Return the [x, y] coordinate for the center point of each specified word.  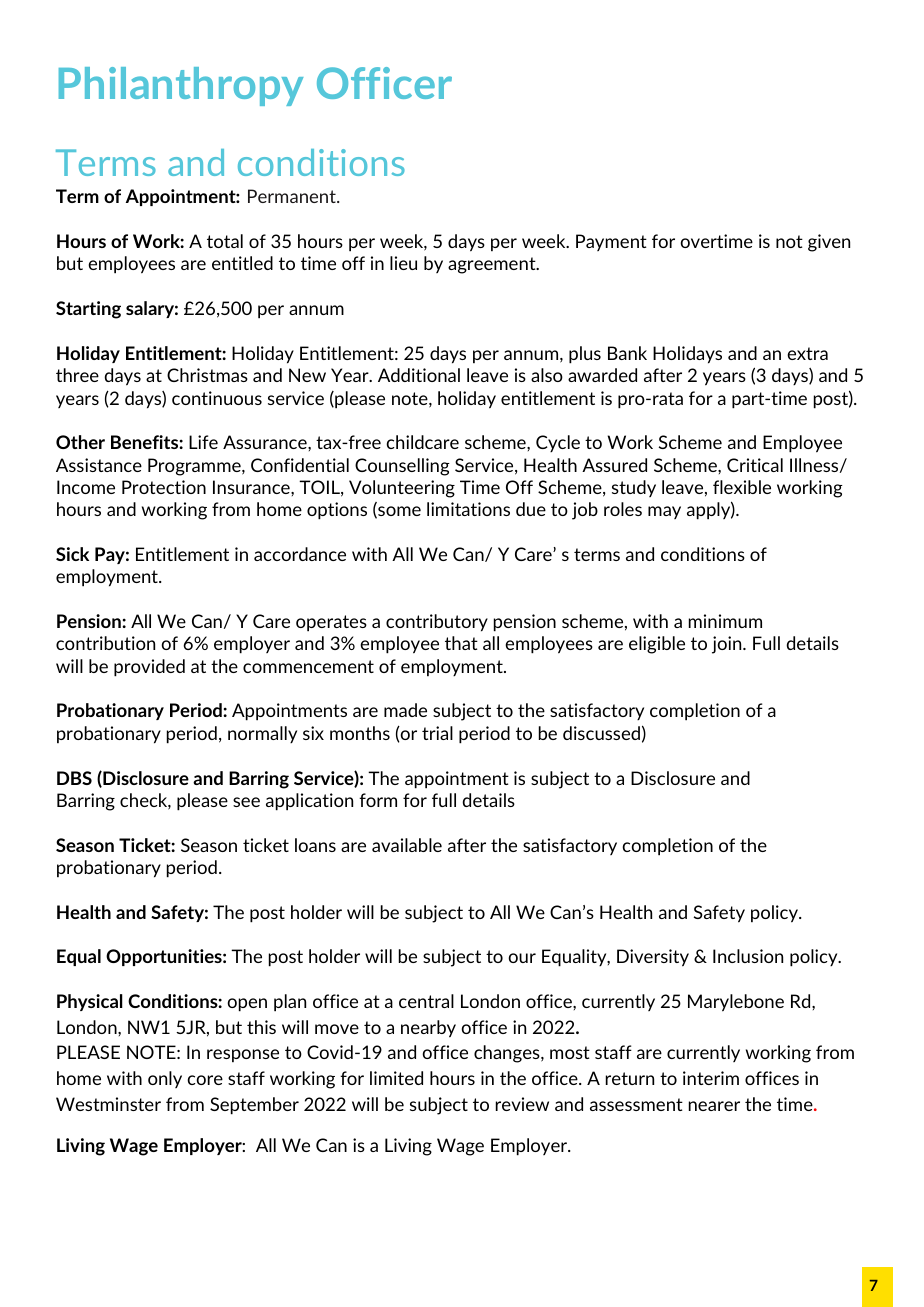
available [407, 845]
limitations [468, 509]
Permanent [293, 196]
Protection [164, 487]
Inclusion [748, 956]
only [165, 1079]
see [246, 802]
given [829, 243]
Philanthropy [181, 86]
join [728, 645]
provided [149, 668]
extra [807, 353]
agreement [493, 265]
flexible [742, 487]
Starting [88, 310]
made [405, 710]
